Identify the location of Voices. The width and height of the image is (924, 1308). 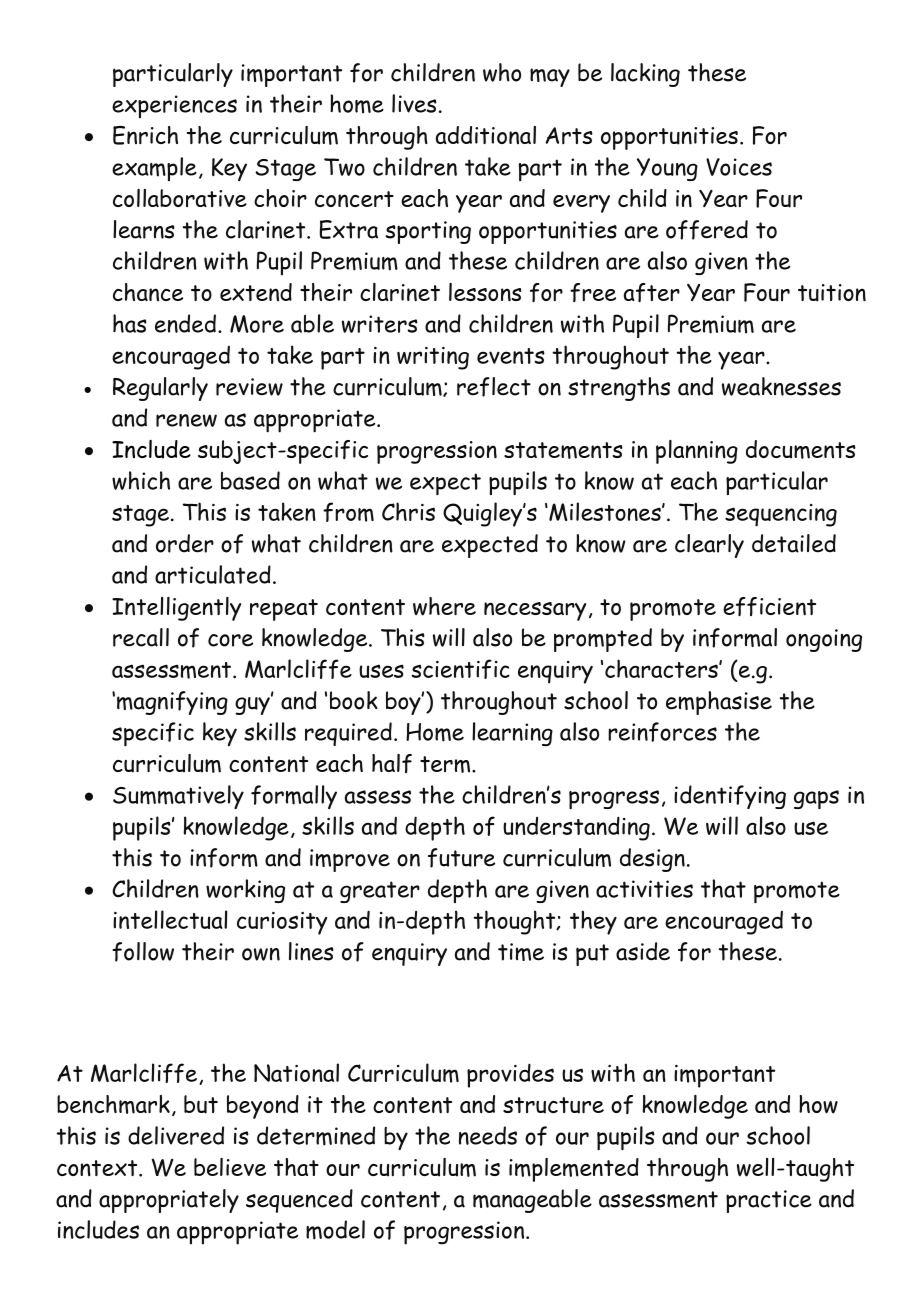
(739, 167).
